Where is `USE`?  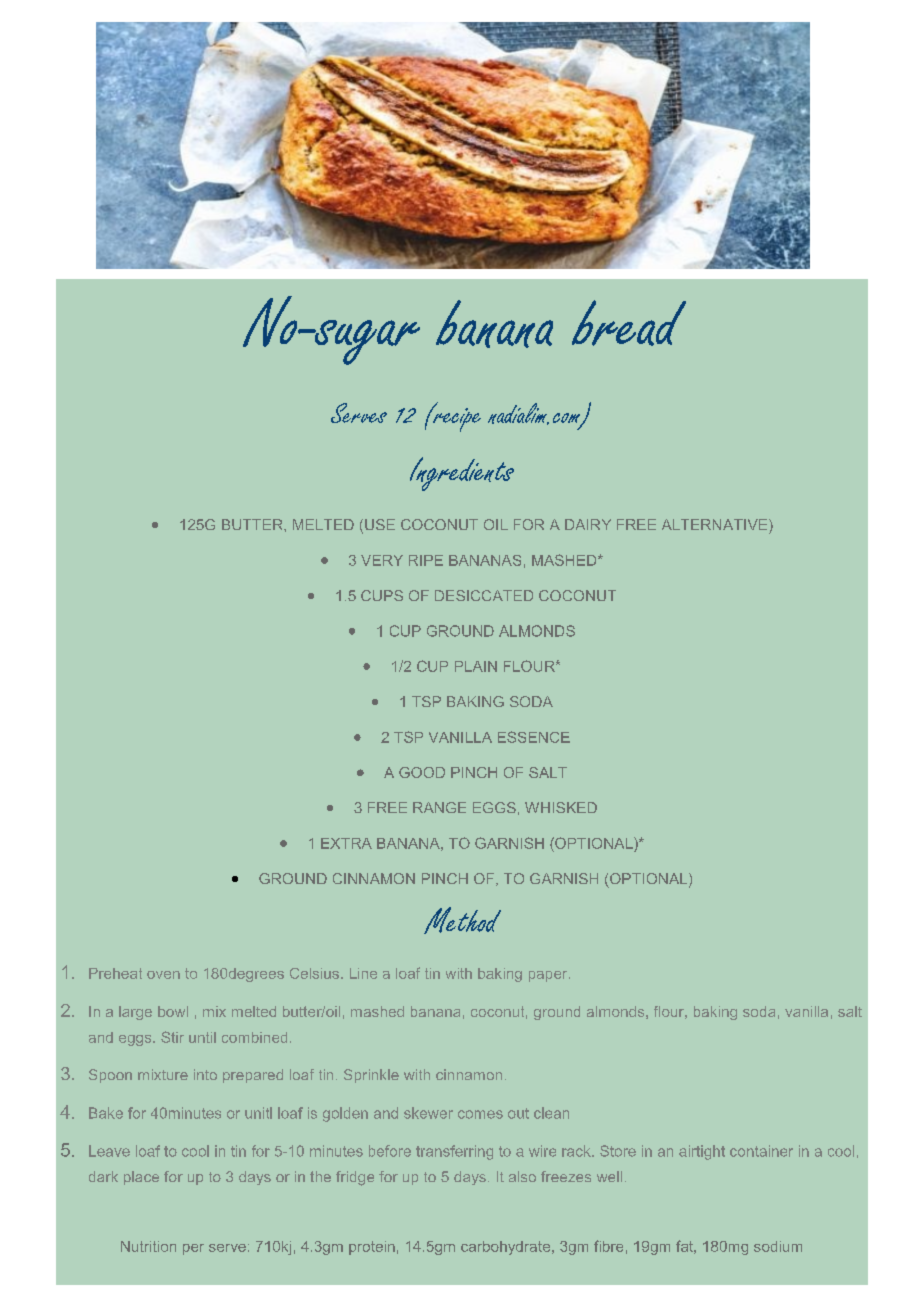 USE is located at coordinates (380, 524).
